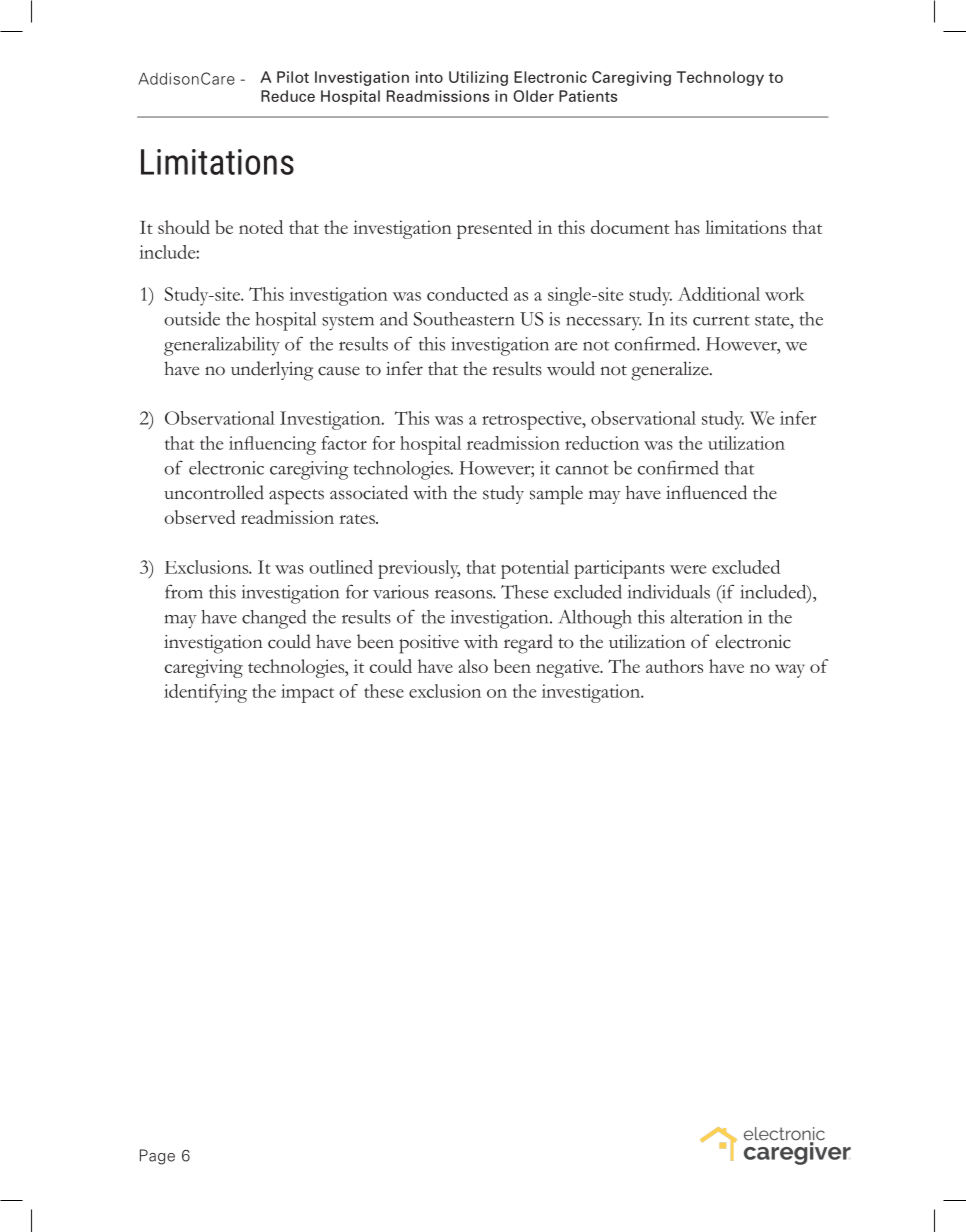  Describe the element at coordinates (720, 78) in the image. I see `Technology` at that location.
